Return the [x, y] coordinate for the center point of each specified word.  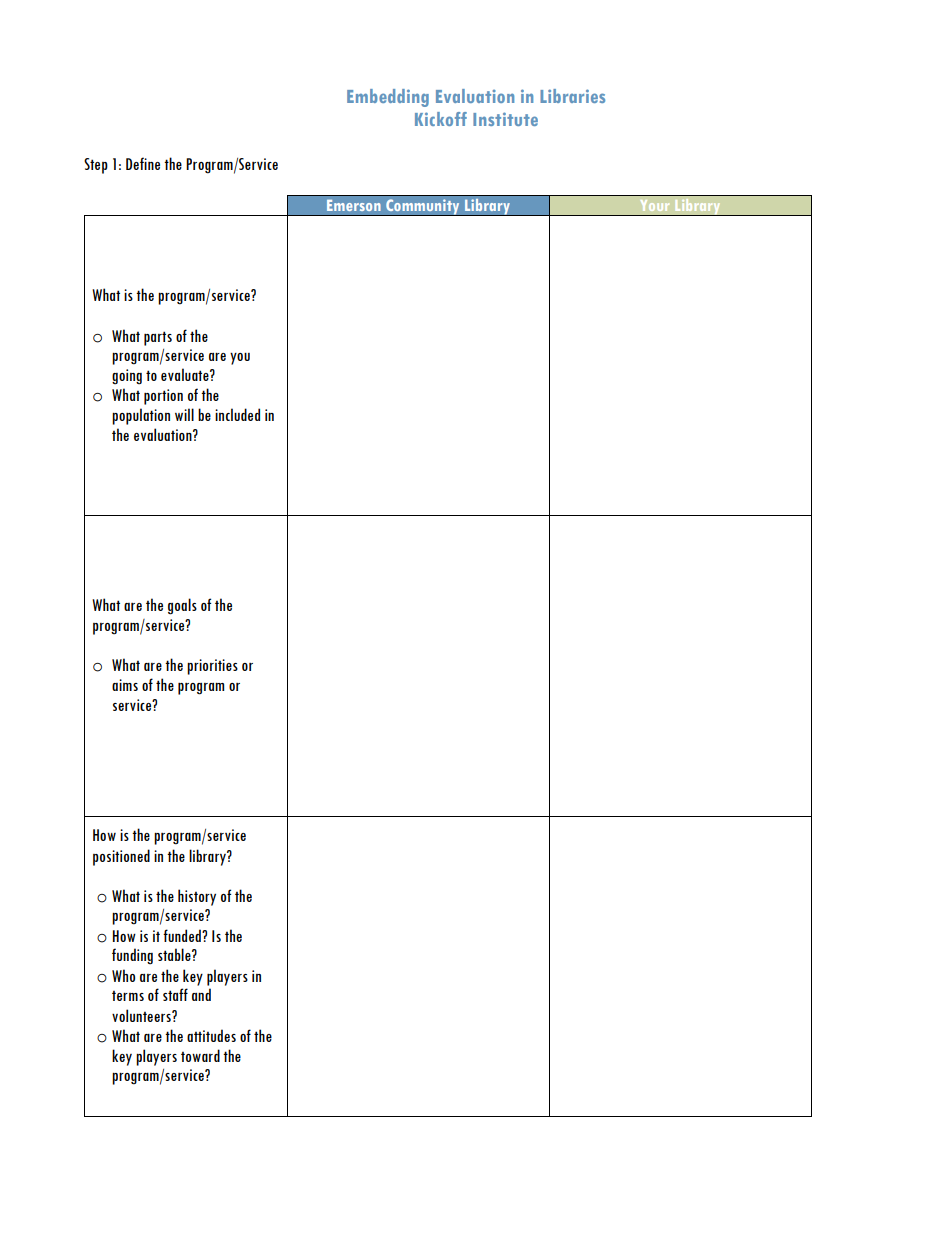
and [201, 994]
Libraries [572, 96]
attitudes [211, 1035]
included [237, 414]
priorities [212, 667]
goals [182, 606]
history [197, 897]
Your [655, 205]
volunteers [142, 1015]
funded [183, 935]
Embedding [388, 98]
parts [158, 338]
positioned [121, 857]
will [184, 414]
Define [143, 163]
